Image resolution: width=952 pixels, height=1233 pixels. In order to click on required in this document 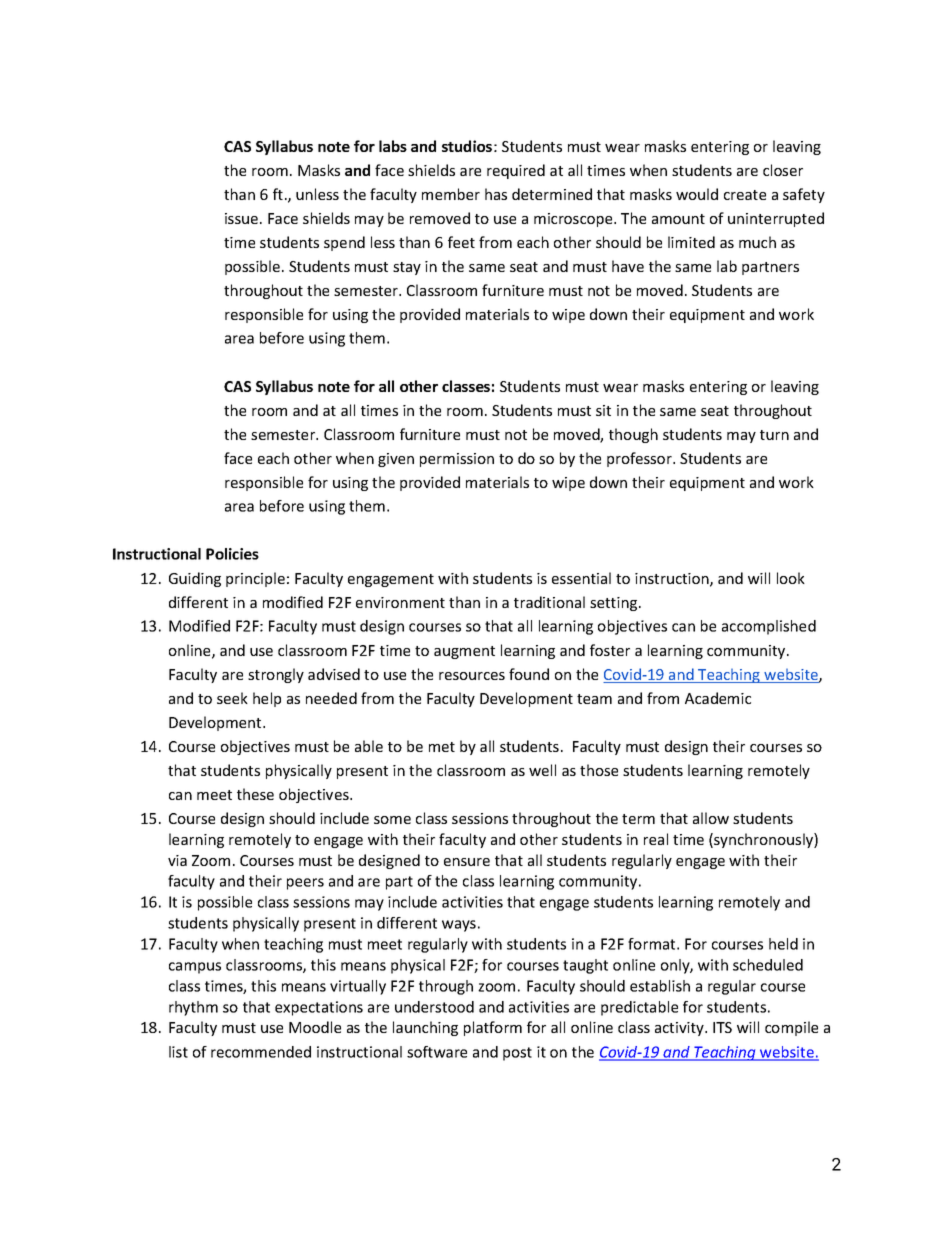, I will do `click(516, 171)`.
